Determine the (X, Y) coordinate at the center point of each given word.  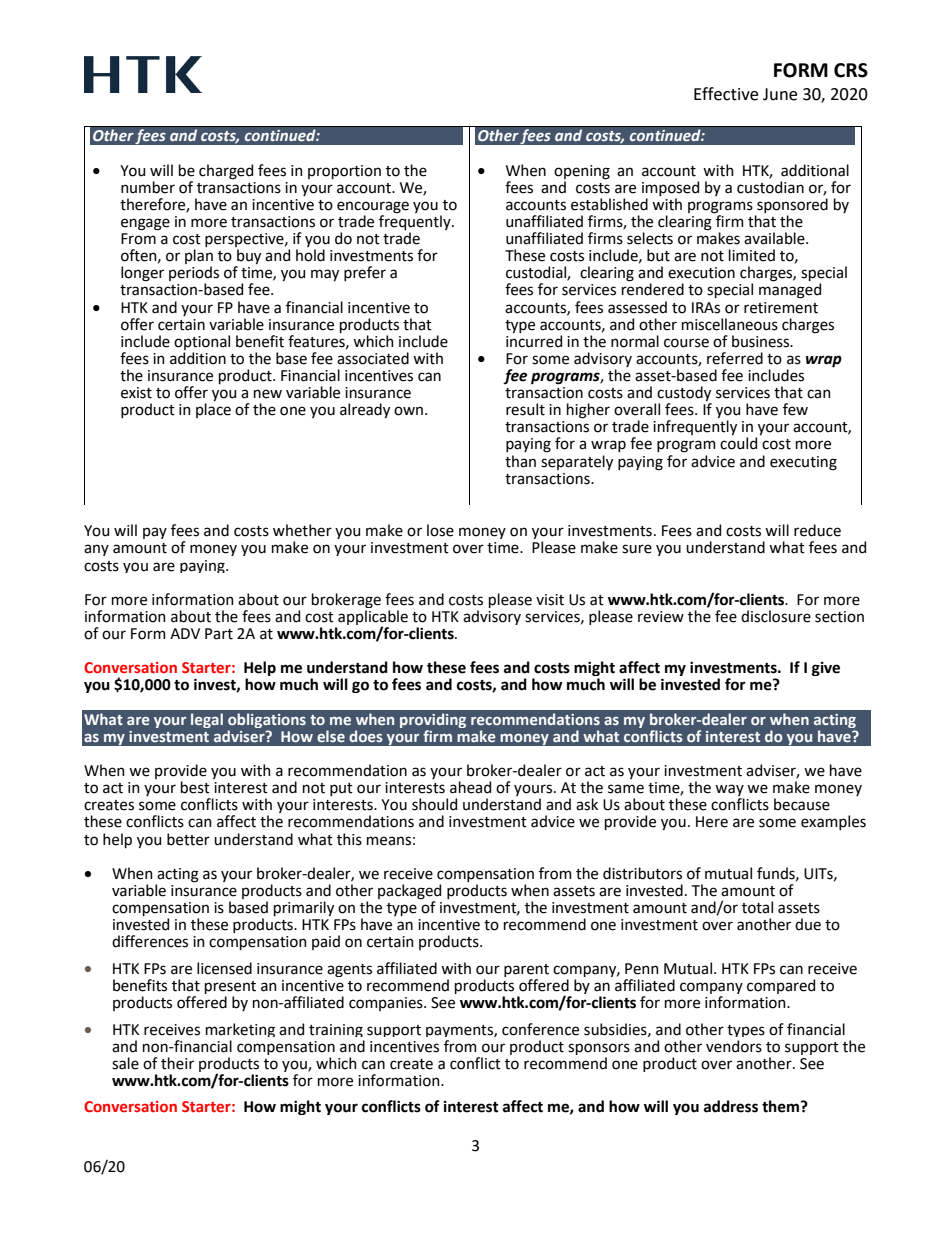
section (839, 617)
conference (540, 1029)
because (802, 804)
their (177, 1063)
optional (202, 342)
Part (219, 634)
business (761, 341)
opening (582, 172)
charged (226, 172)
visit (550, 600)
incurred (534, 341)
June (780, 94)
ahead (470, 787)
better (188, 839)
